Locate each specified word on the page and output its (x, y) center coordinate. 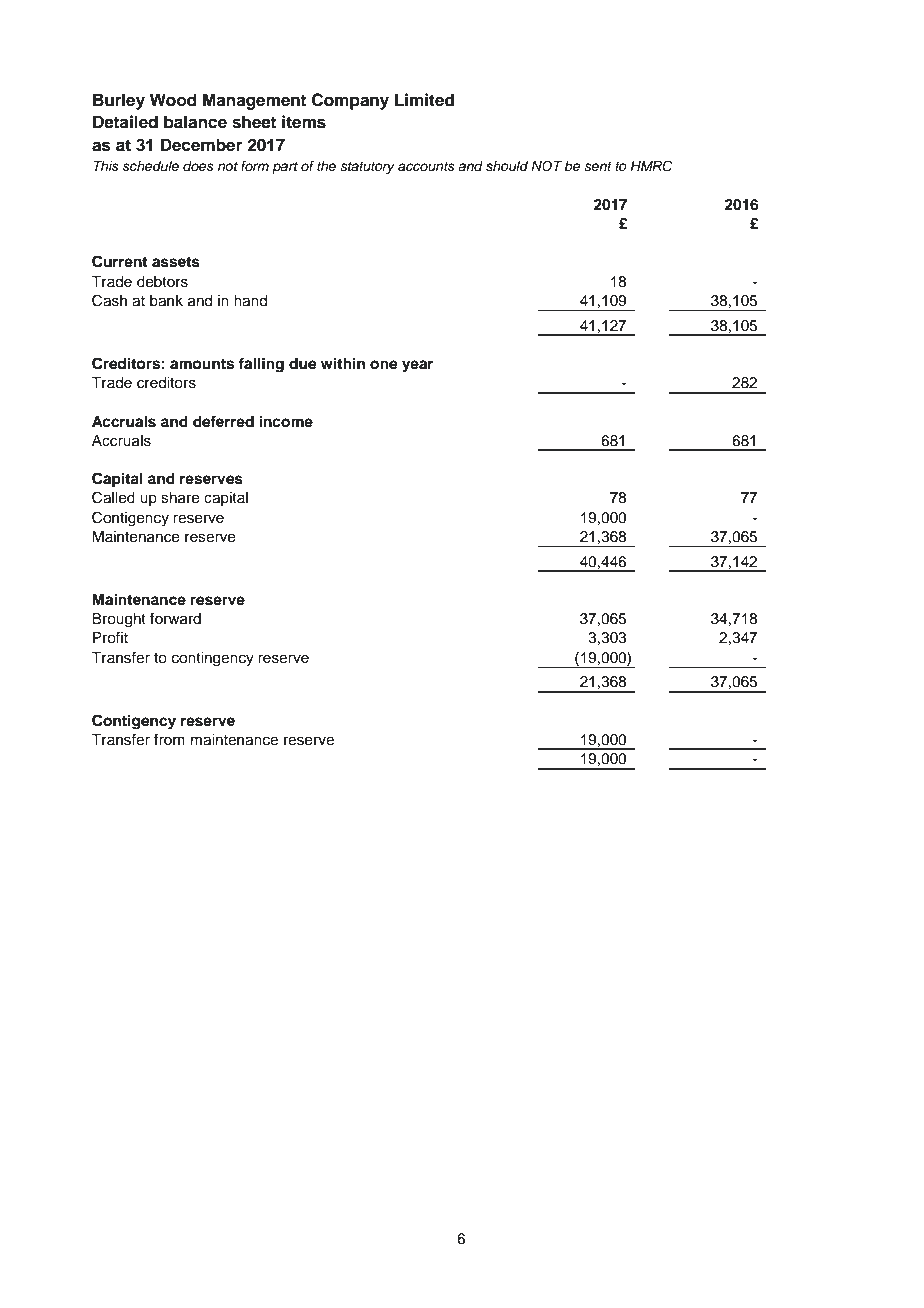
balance (195, 122)
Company (350, 101)
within (343, 363)
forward (175, 618)
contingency (213, 659)
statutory (367, 168)
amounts (202, 364)
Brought (119, 620)
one (384, 365)
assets (176, 262)
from (169, 739)
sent (598, 167)
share (180, 498)
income (286, 421)
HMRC (651, 166)
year (417, 366)
